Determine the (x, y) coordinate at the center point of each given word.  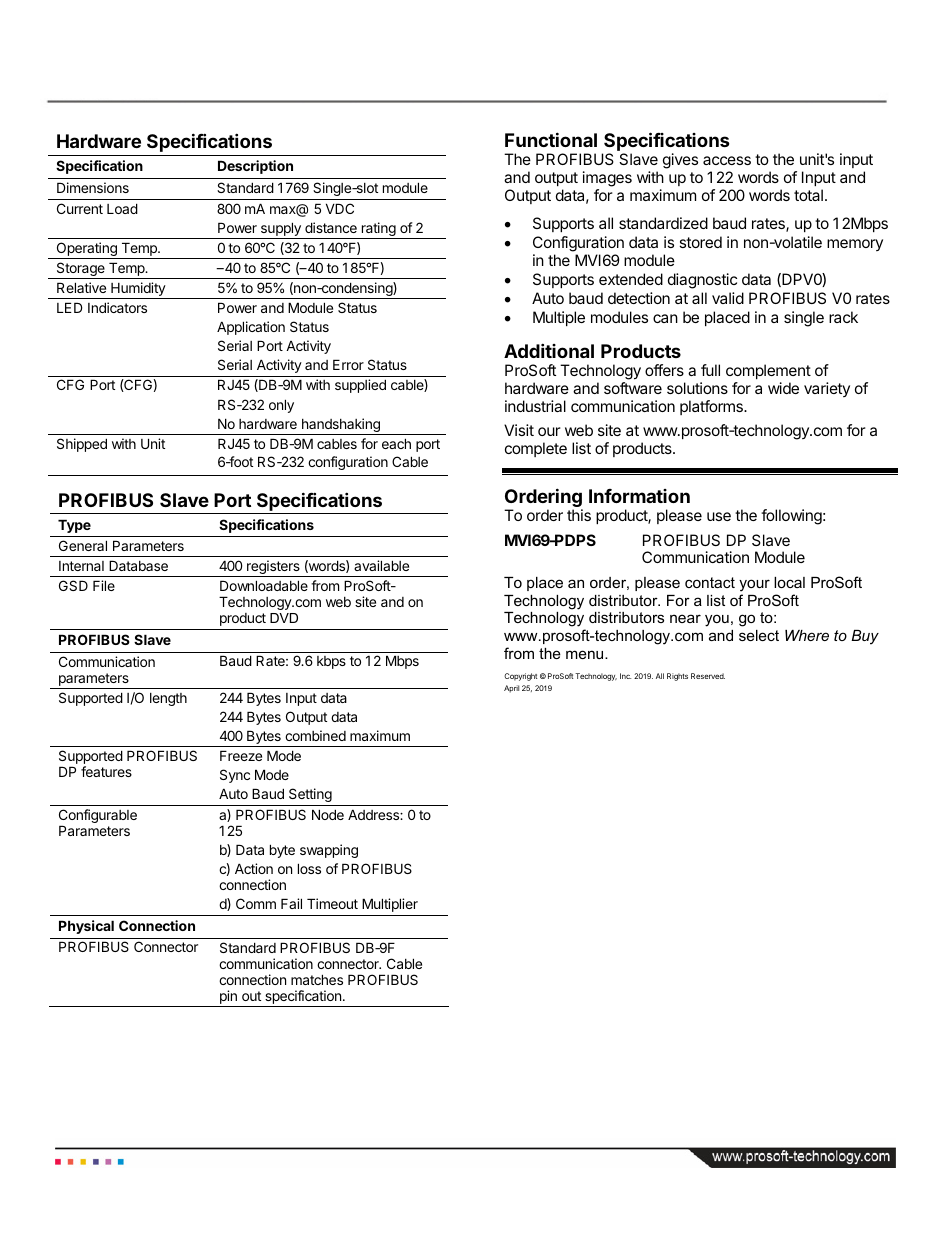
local (789, 582)
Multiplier (390, 905)
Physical (86, 927)
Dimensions (93, 187)
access (727, 160)
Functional (551, 139)
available (381, 565)
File (104, 585)
